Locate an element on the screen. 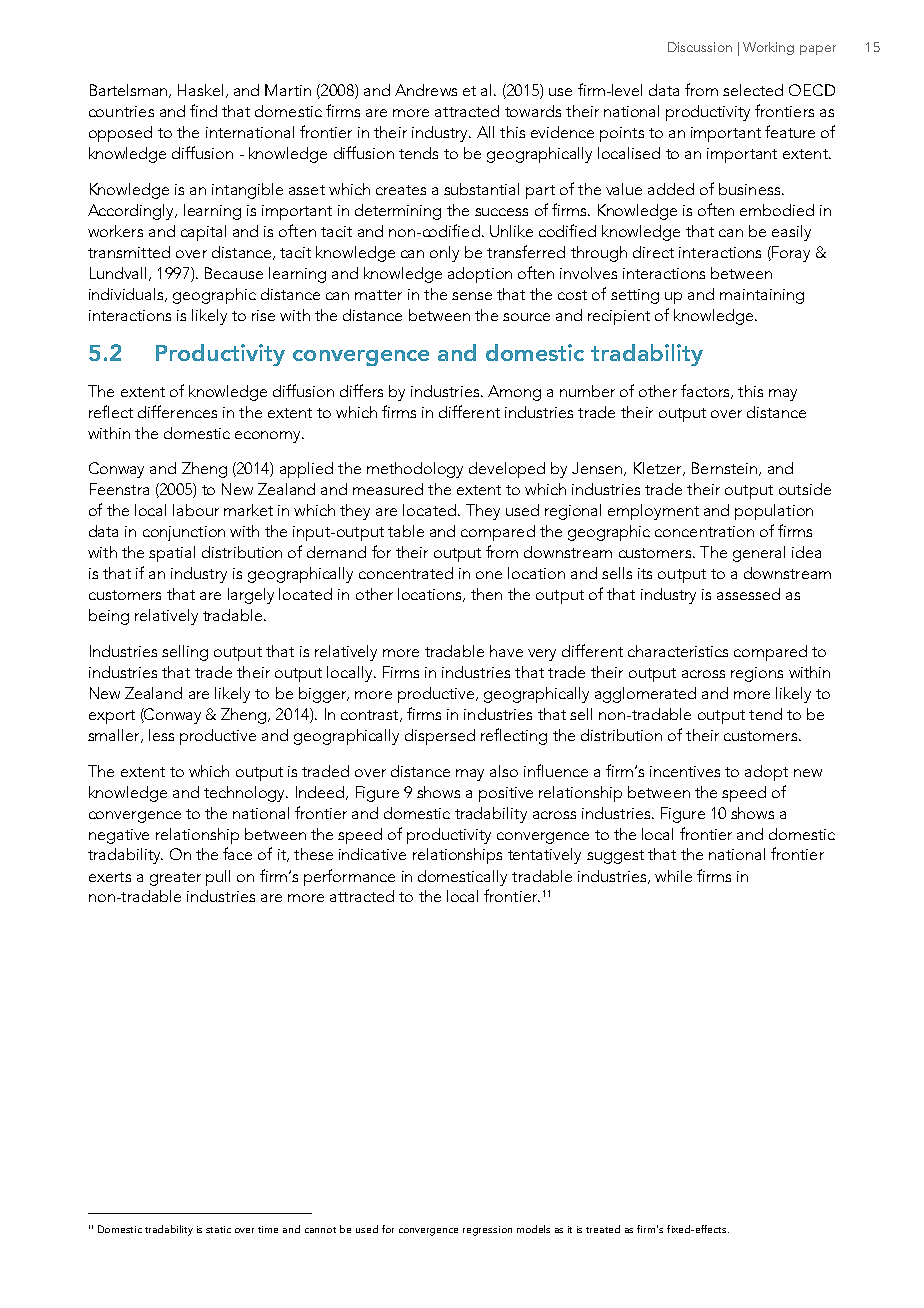 The image size is (924, 1308). differences is located at coordinates (177, 411).
